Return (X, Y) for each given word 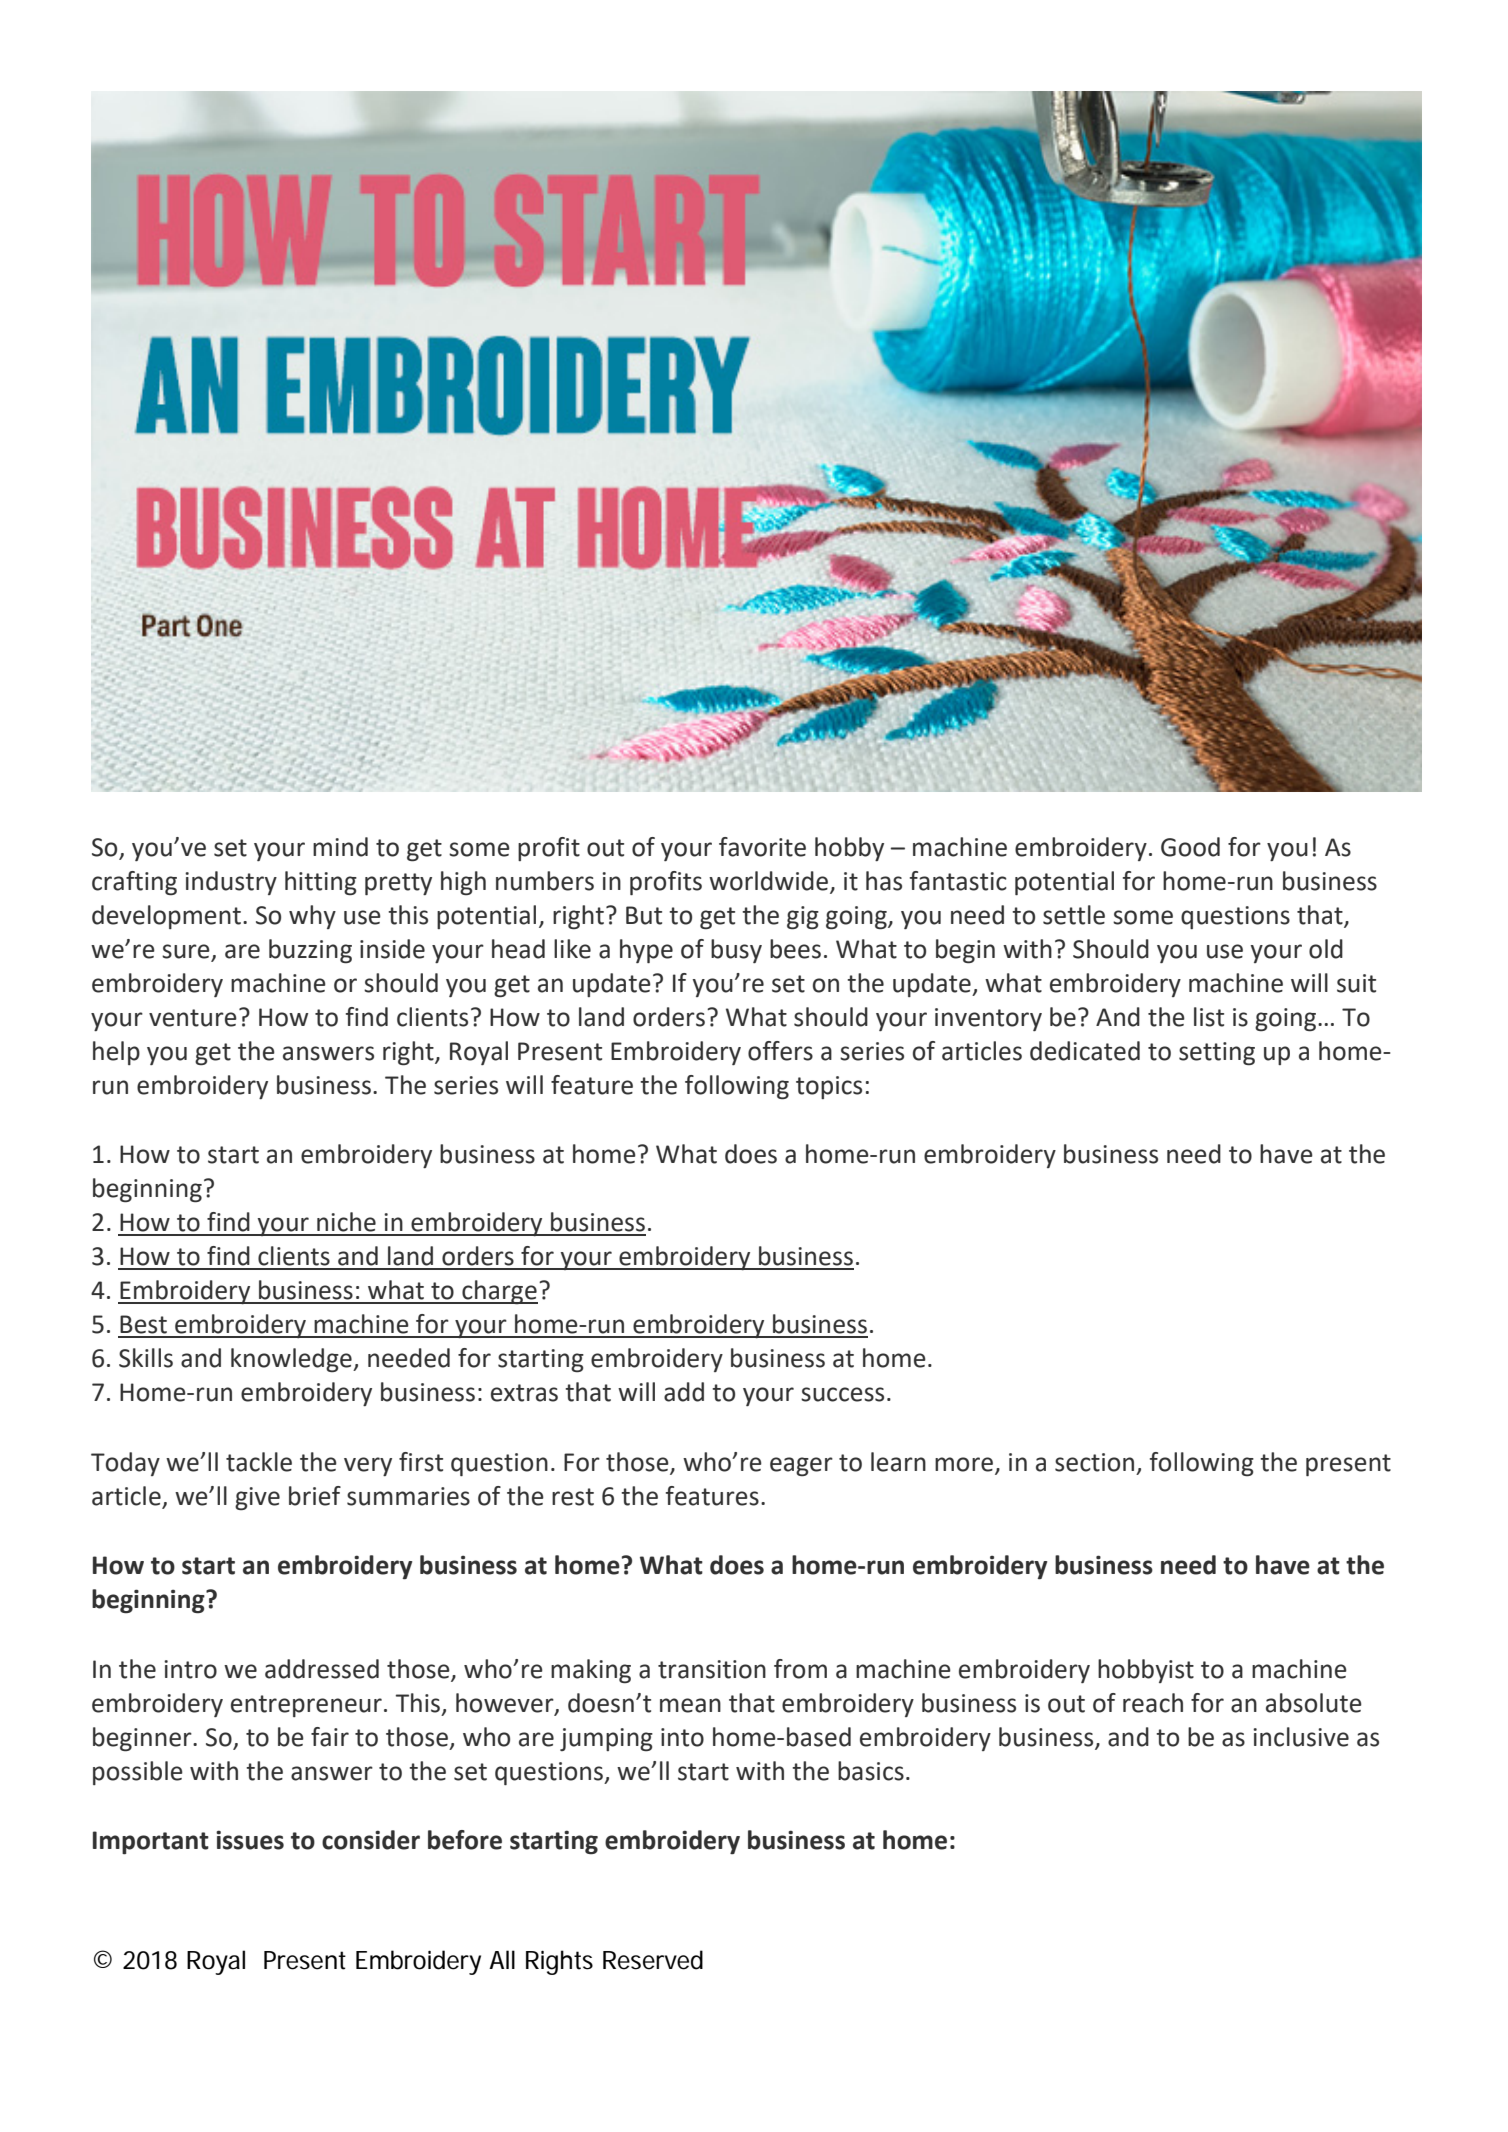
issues (250, 1840)
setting (1217, 1054)
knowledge (292, 1360)
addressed (322, 1669)
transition (712, 1669)
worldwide (768, 881)
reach (1153, 1703)
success (842, 1394)
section (1094, 1462)
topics (829, 1087)
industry (231, 883)
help (116, 1053)
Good (1190, 847)
